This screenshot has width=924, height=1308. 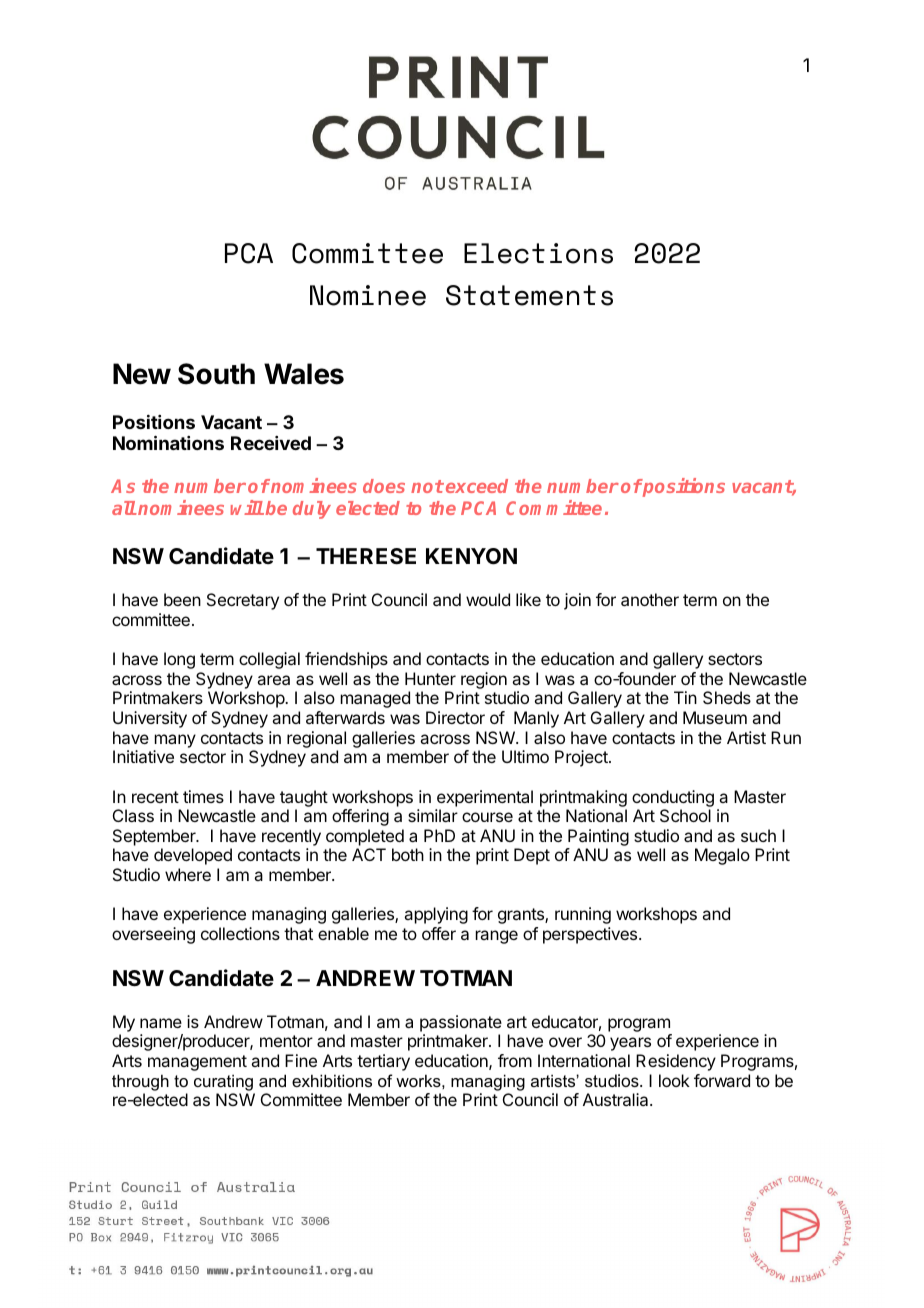 I want to click on South, so click(x=216, y=374).
